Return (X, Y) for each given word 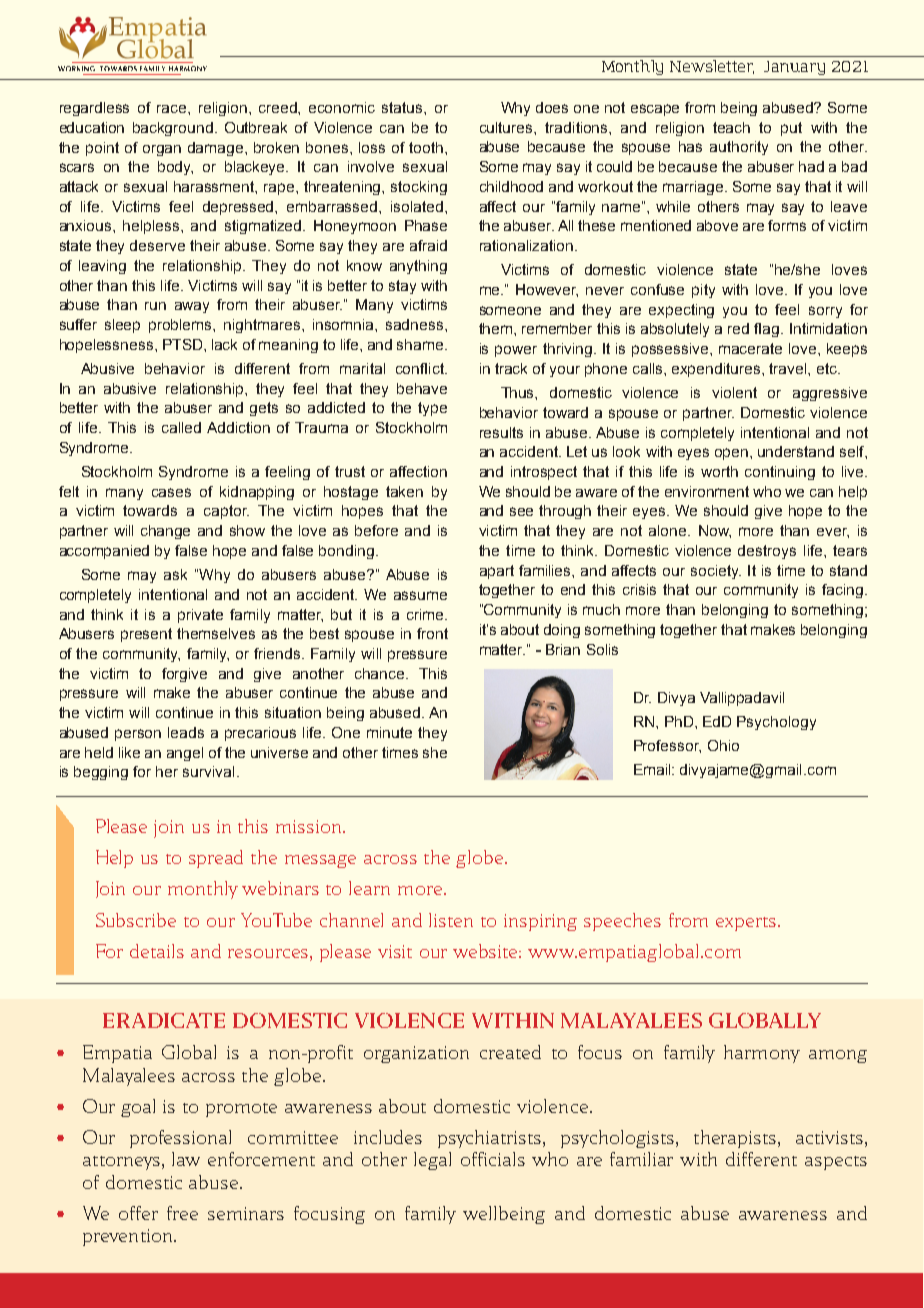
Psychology (776, 723)
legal (432, 1161)
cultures (507, 127)
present (146, 635)
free (182, 1213)
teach (731, 127)
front (432, 633)
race (173, 109)
